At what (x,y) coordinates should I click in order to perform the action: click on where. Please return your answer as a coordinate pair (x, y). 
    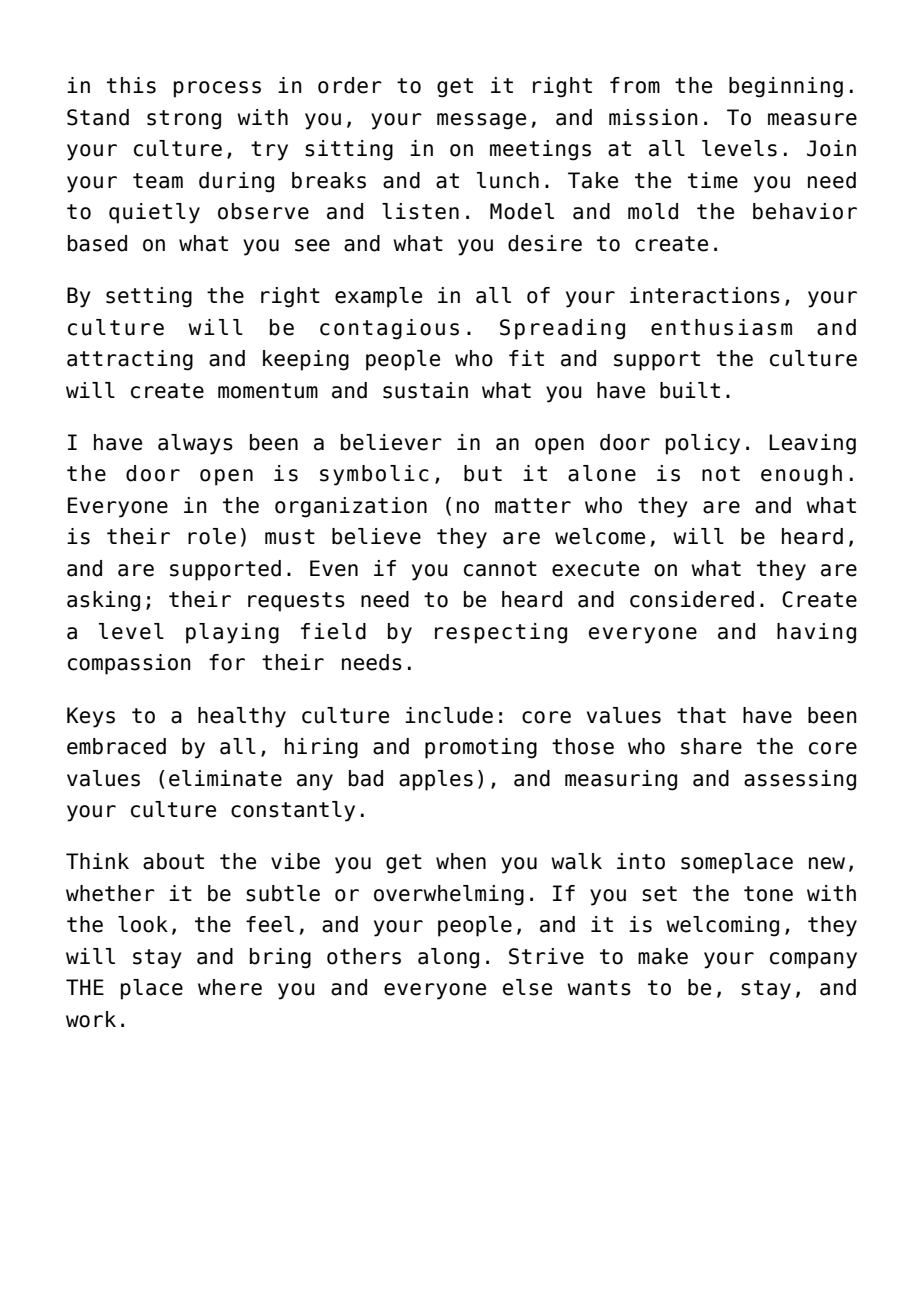
    Looking at the image, I should click on (230, 987).
